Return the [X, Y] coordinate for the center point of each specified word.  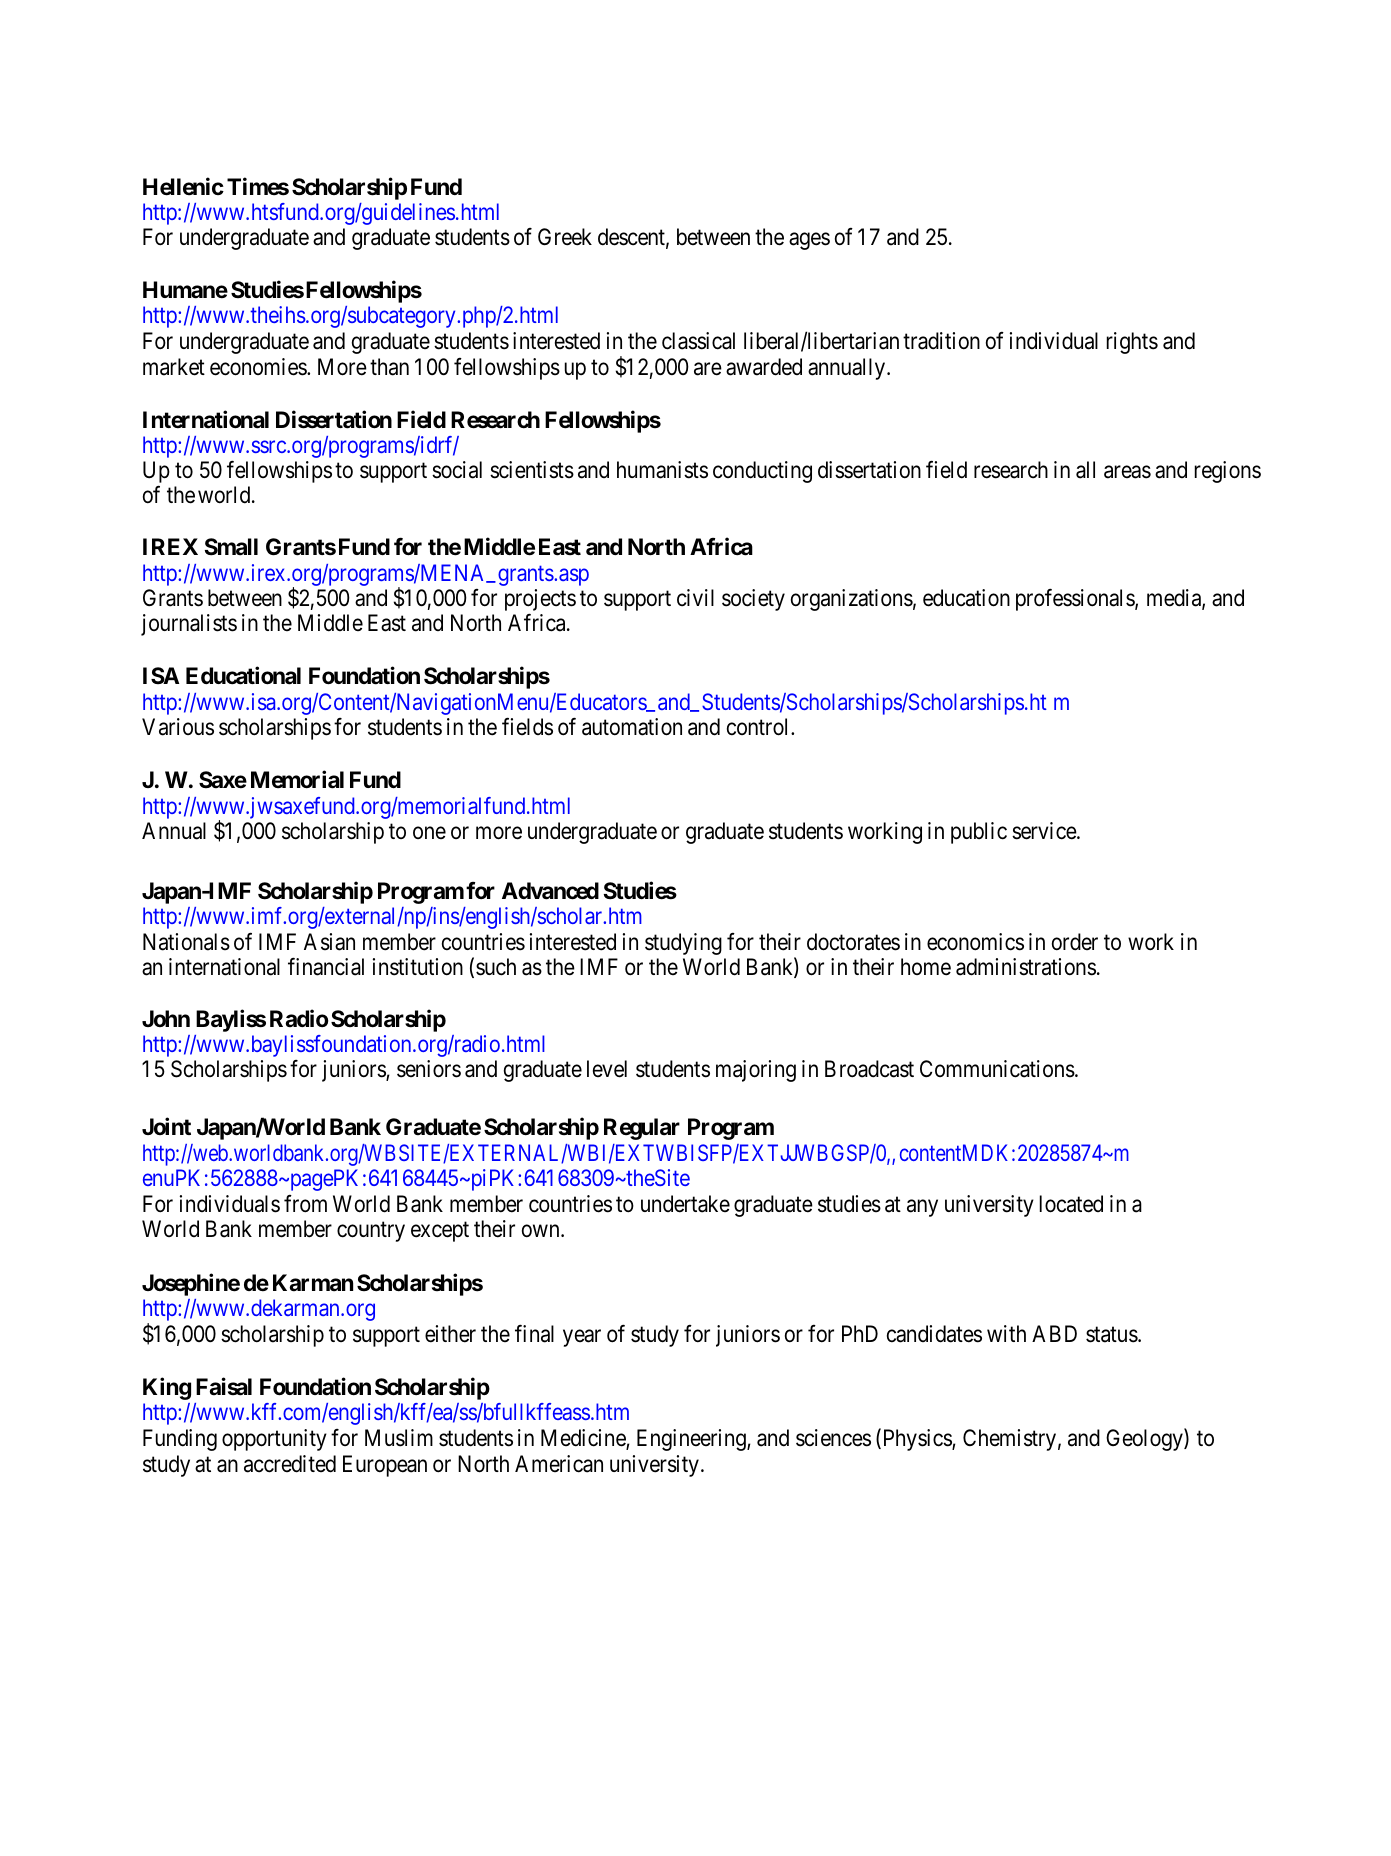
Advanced [550, 891]
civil [695, 598]
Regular [642, 1129]
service [1045, 831]
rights [1132, 343]
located [1071, 1204]
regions [1228, 472]
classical [698, 341]
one [429, 833]
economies [259, 367]
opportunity [274, 1440]
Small [231, 547]
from [305, 1204]
